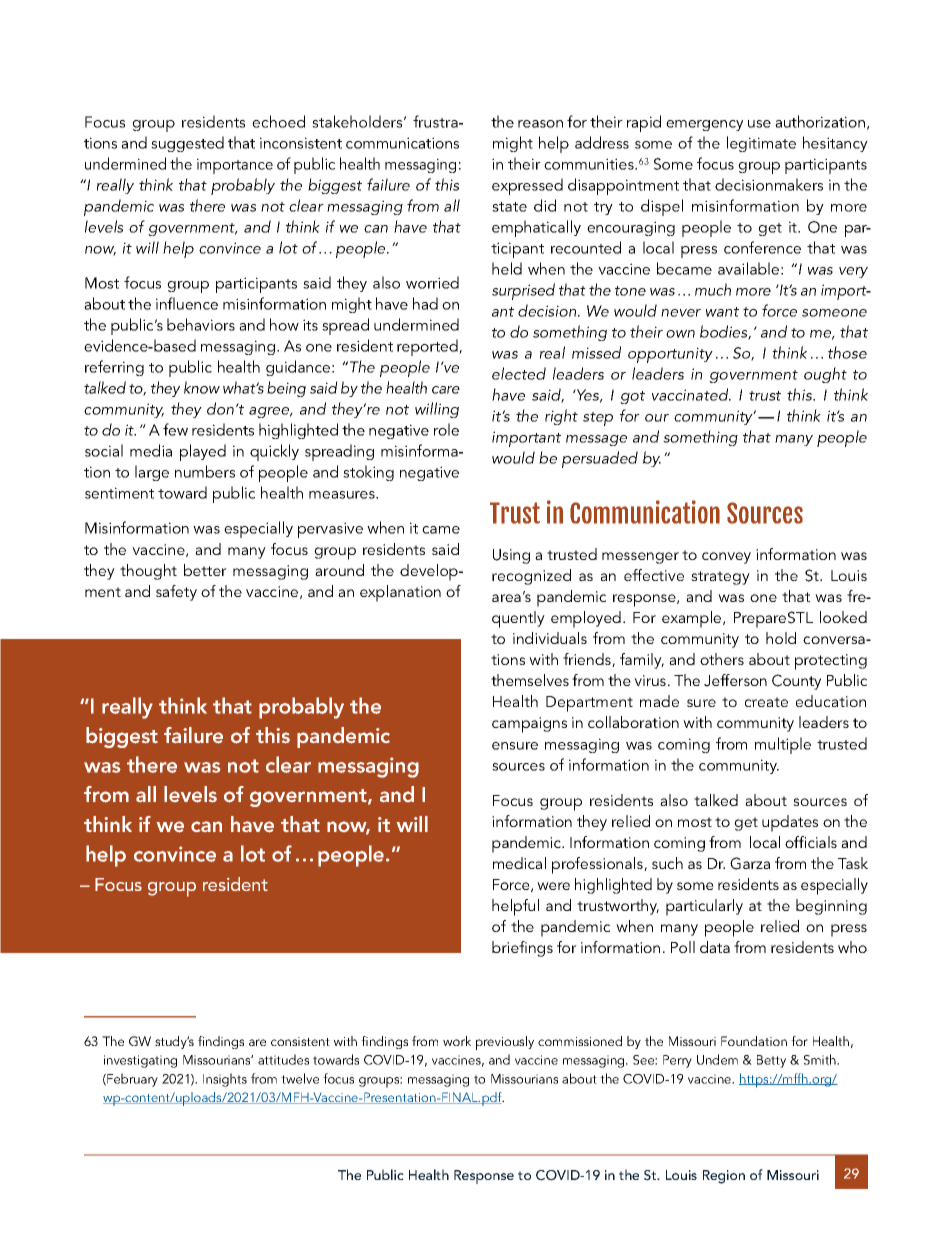 This screenshot has width=952, height=1233. What do you see at coordinates (446, 429) in the screenshot?
I see `role` at bounding box center [446, 429].
